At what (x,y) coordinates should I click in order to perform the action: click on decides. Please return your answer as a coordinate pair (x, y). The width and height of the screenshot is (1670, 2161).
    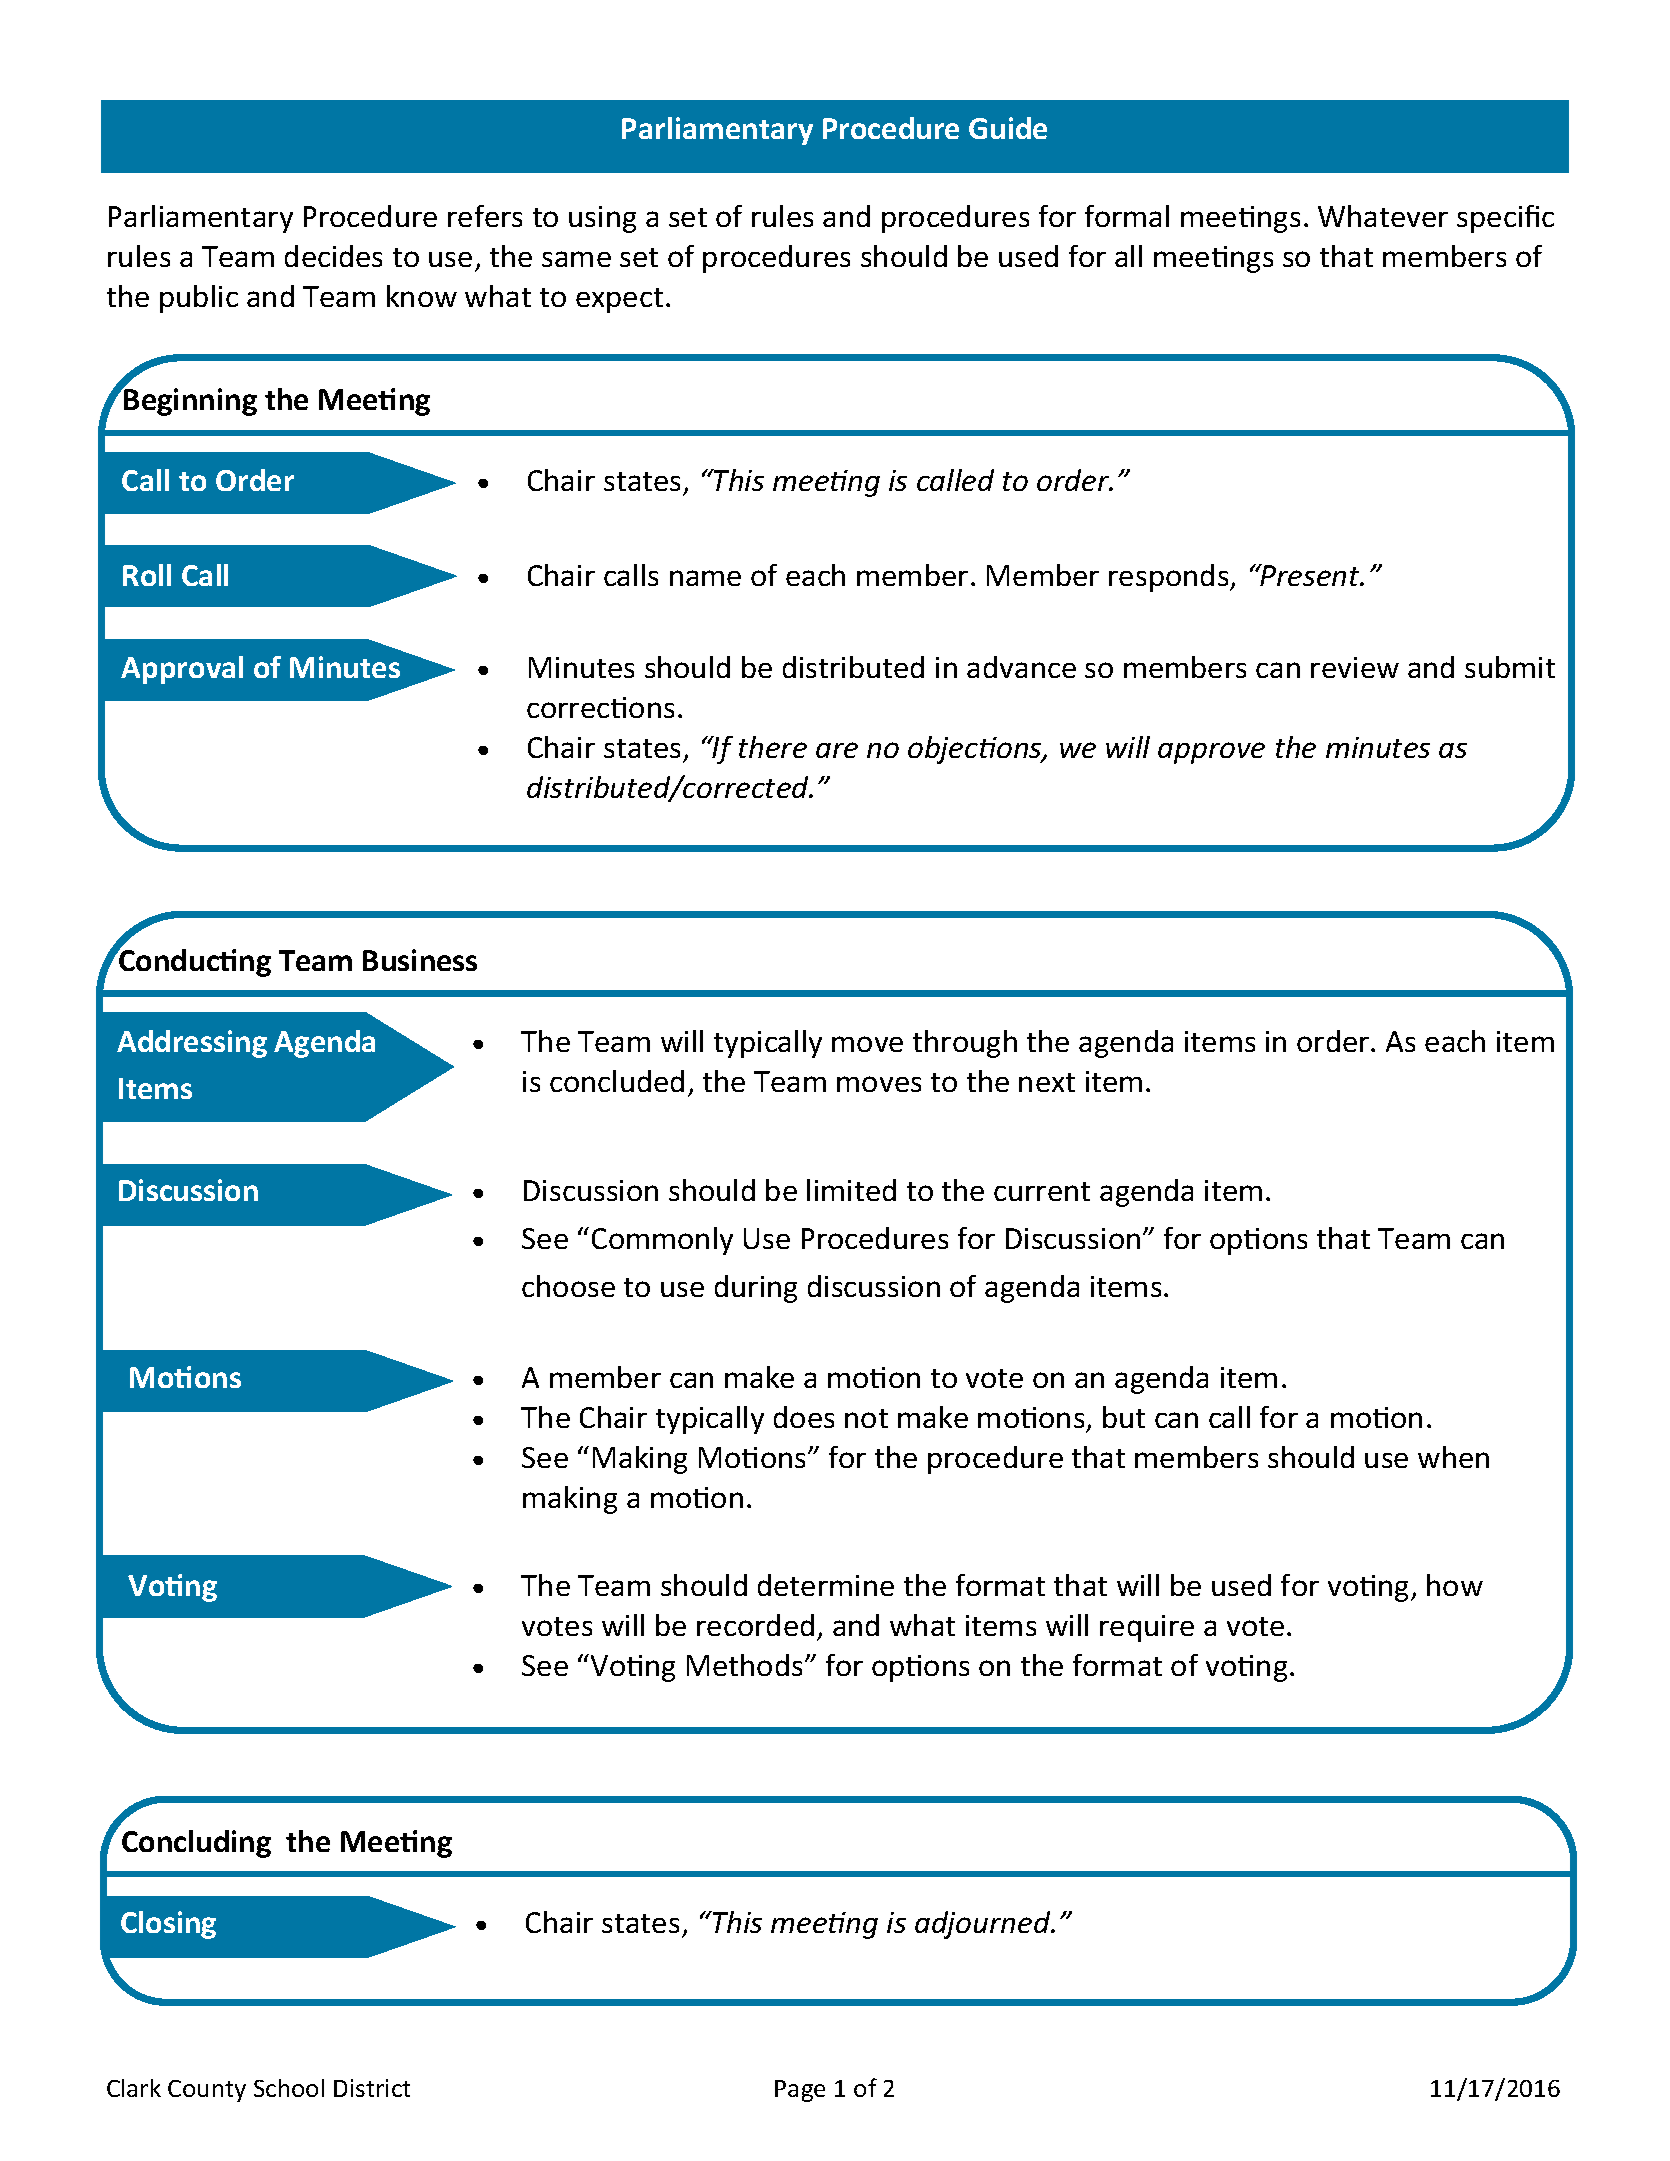
    Looking at the image, I should click on (333, 256).
